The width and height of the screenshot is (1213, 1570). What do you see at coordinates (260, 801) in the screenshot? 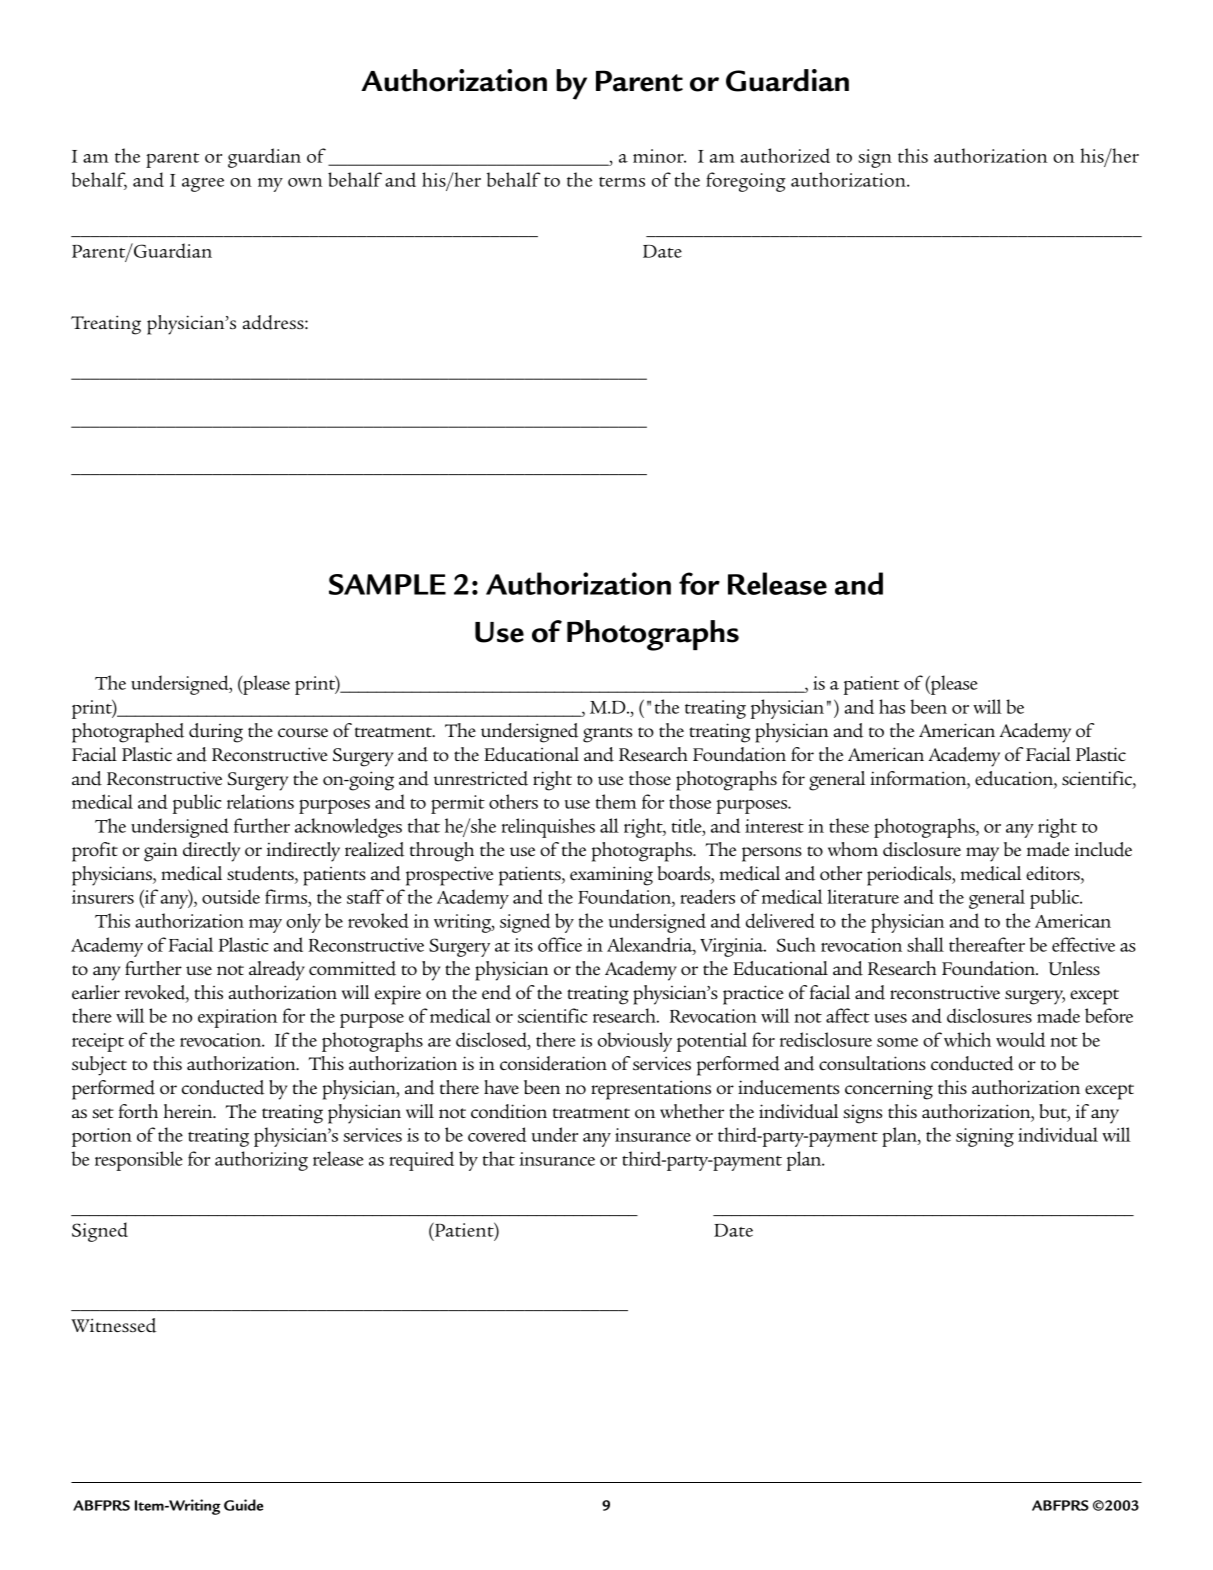
I see `relations` at bounding box center [260, 801].
